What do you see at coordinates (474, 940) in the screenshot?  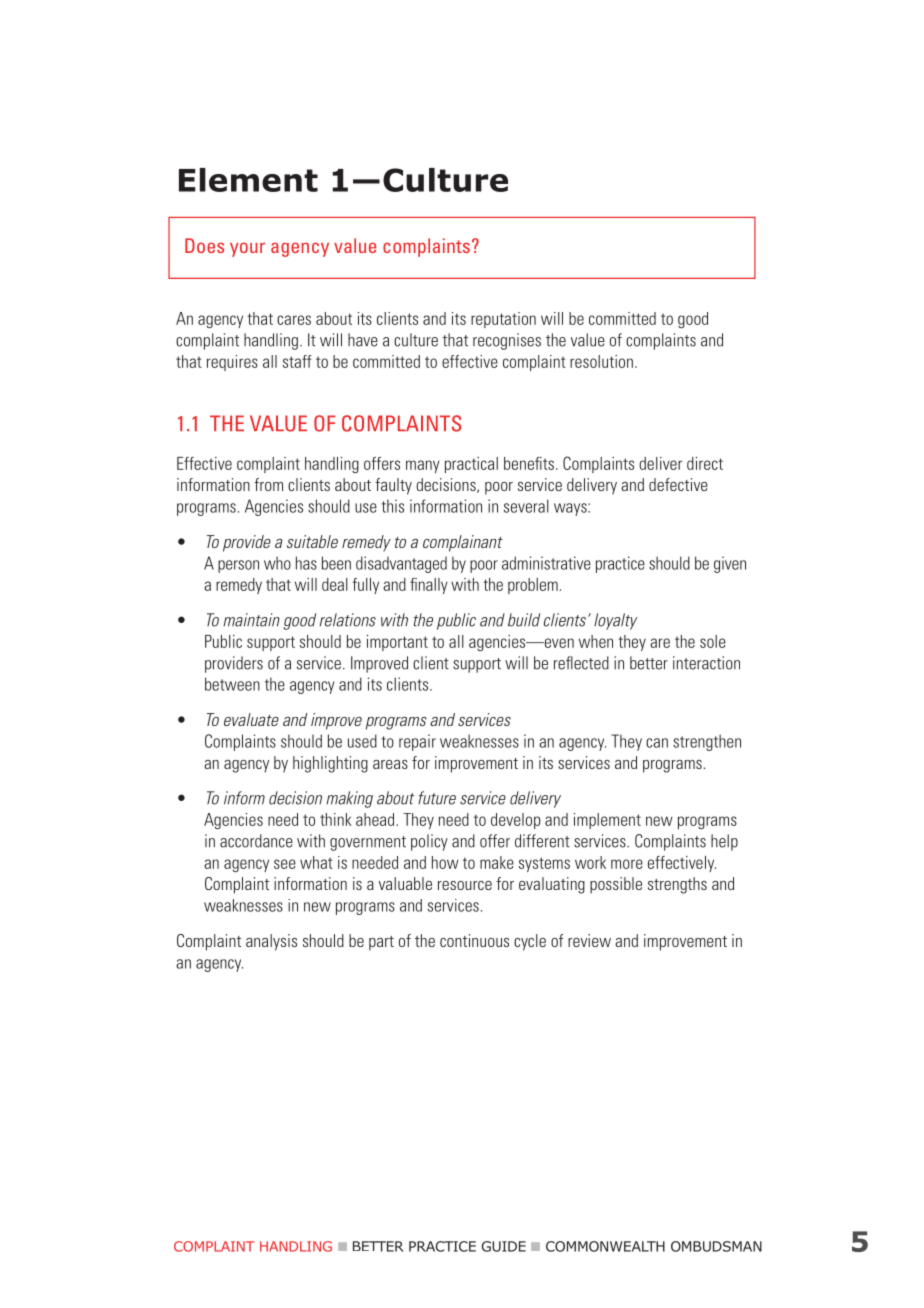 I see `continuous` at bounding box center [474, 940].
